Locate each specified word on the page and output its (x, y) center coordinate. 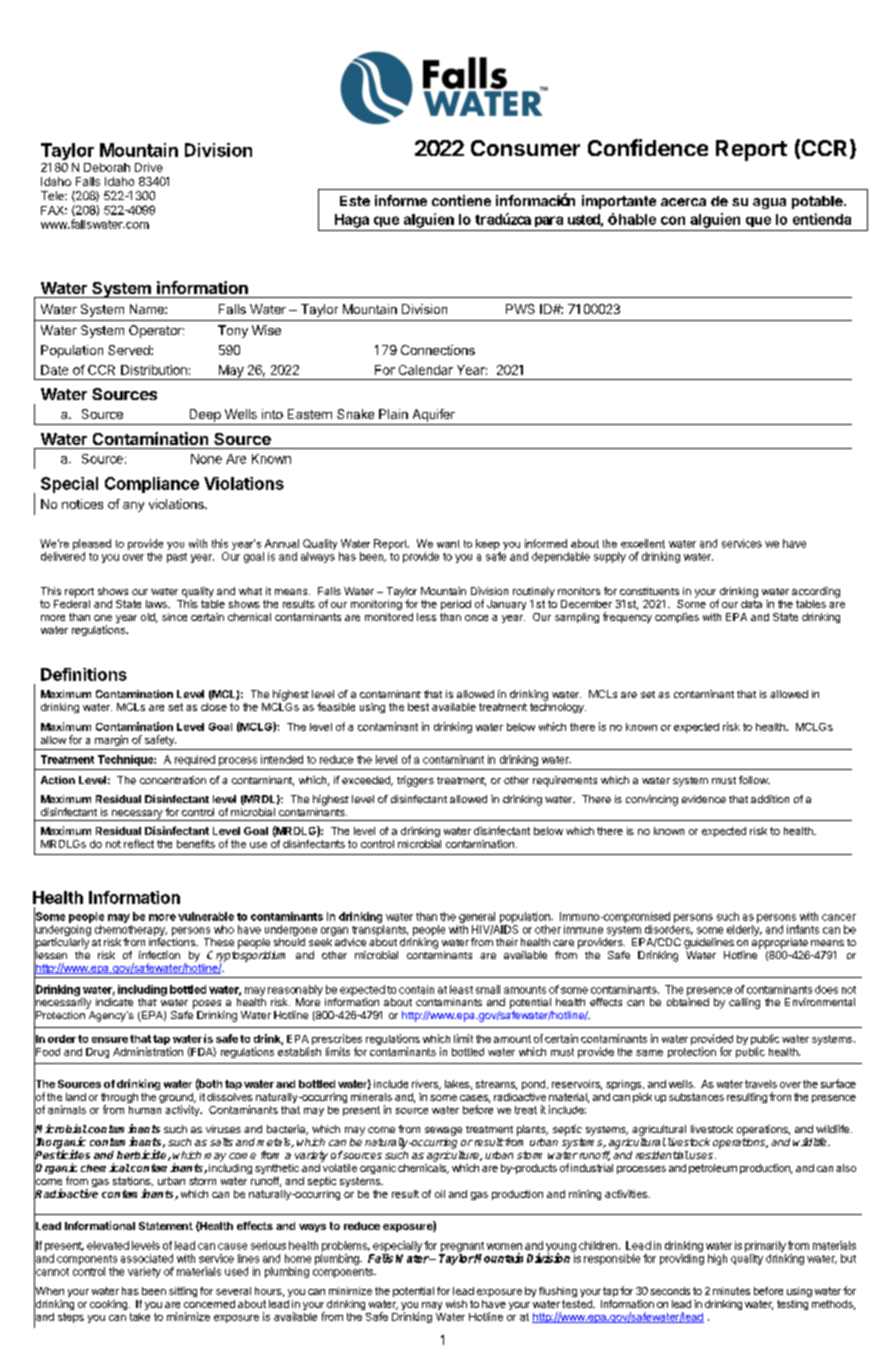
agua (769, 203)
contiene (461, 200)
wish (456, 1304)
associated (147, 1258)
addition (770, 799)
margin (111, 740)
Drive (149, 167)
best (418, 707)
